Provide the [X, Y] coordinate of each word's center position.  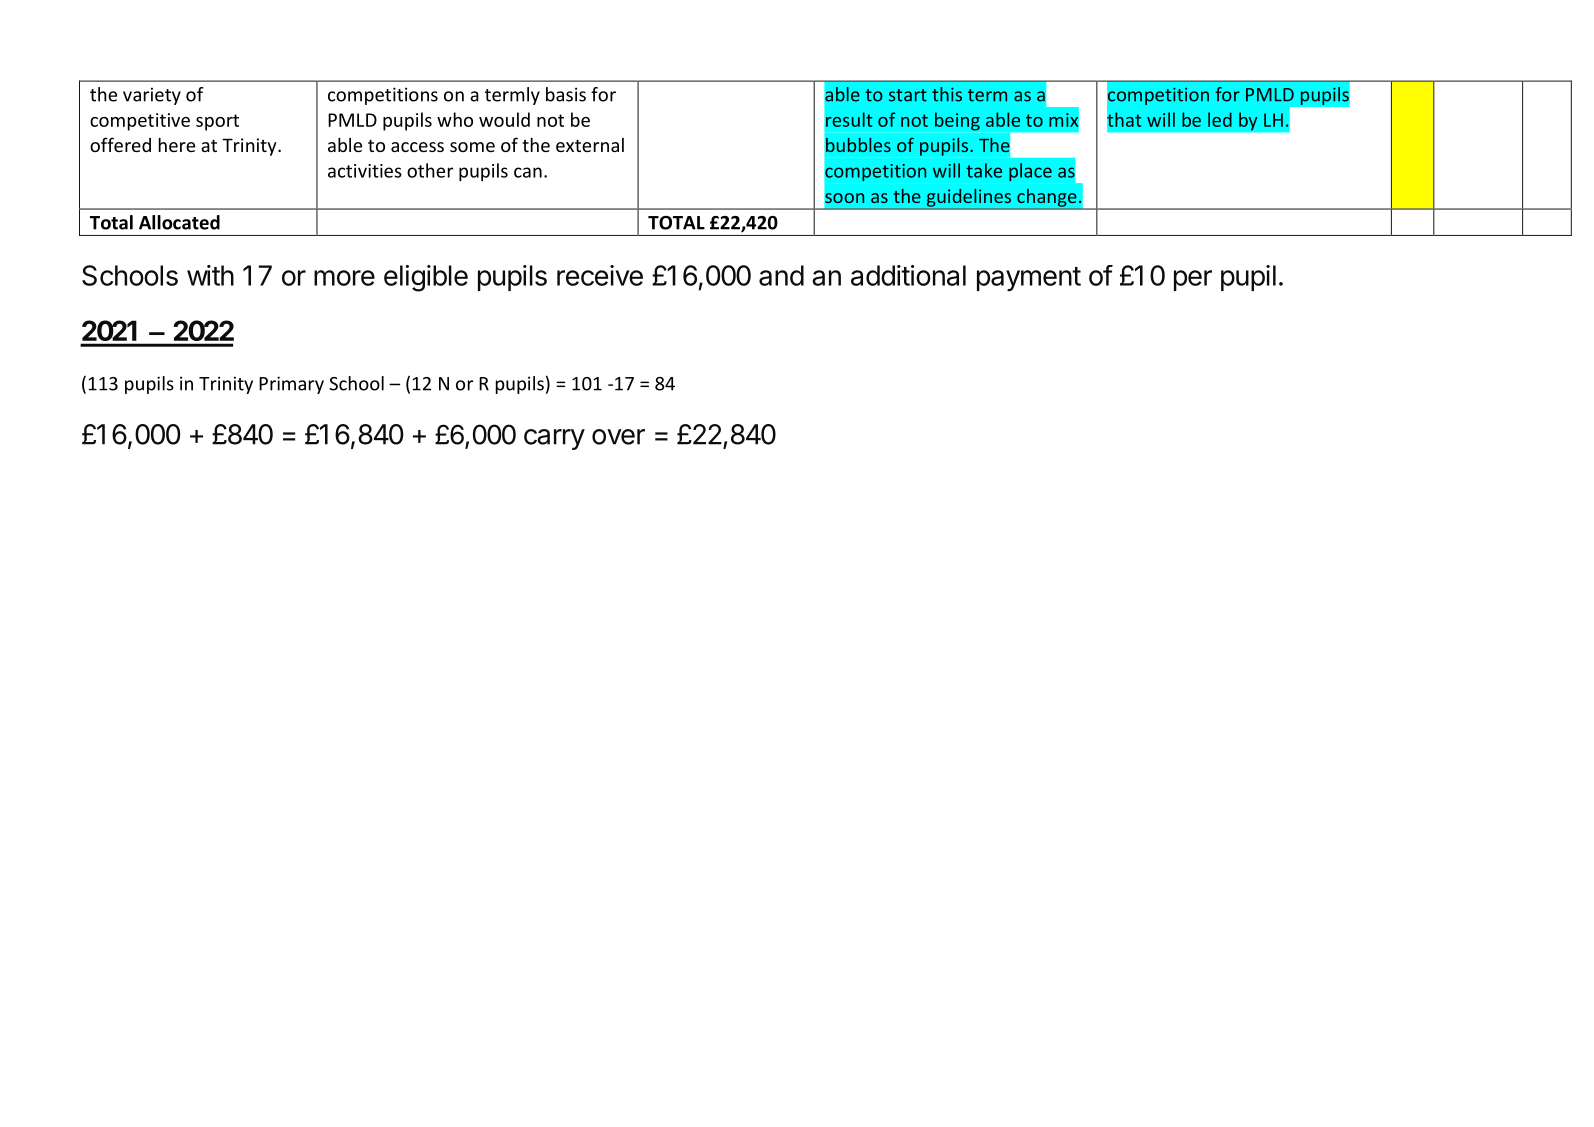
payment [1029, 279]
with [210, 275]
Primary [291, 385]
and [781, 275]
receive [600, 275]
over [618, 437]
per [1193, 280]
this [947, 94]
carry [554, 439]
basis [566, 94]
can [528, 172]
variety [152, 96]
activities [365, 171]
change [1047, 199]
